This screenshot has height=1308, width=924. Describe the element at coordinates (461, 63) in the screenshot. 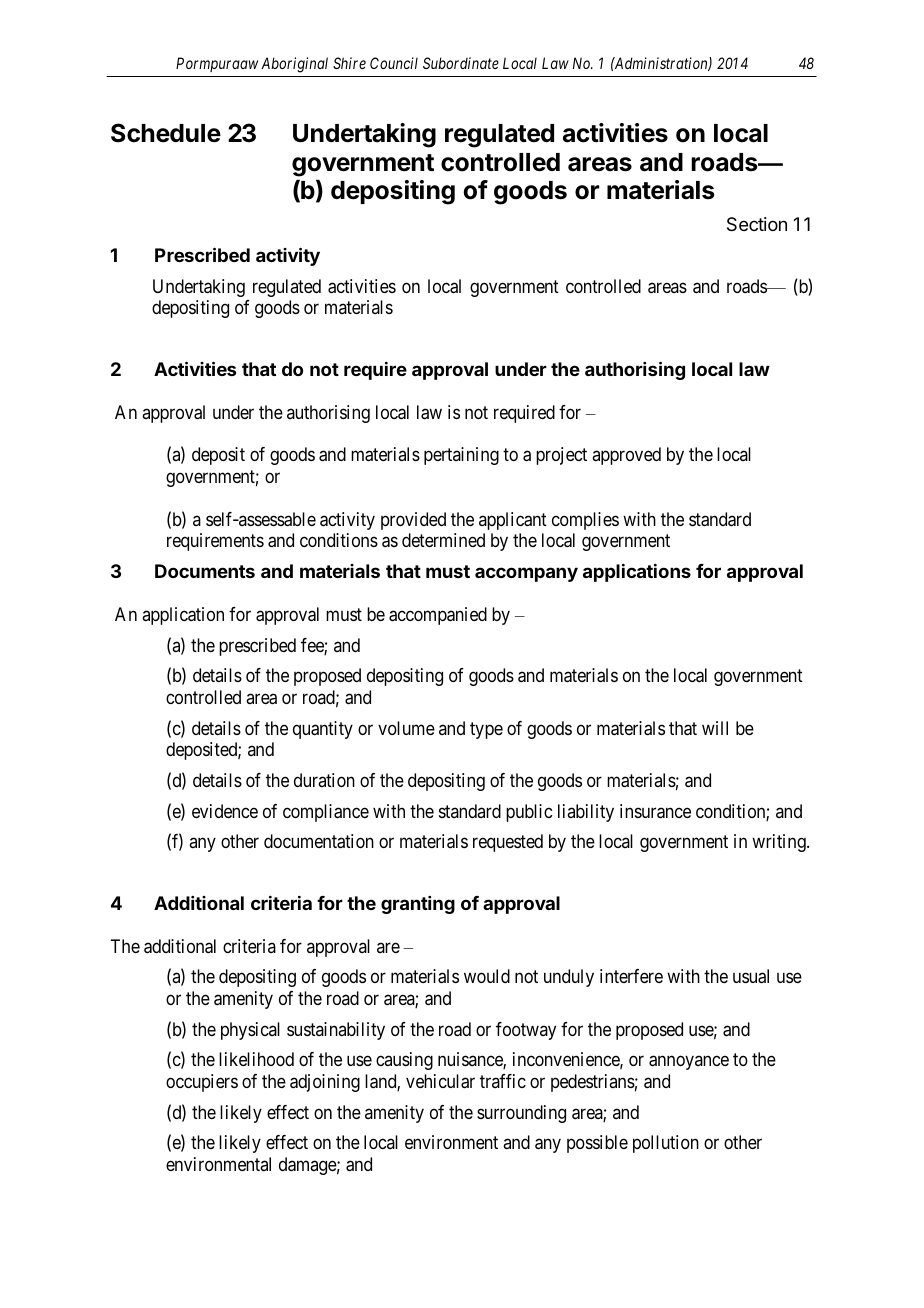

I see `Subordinate` at that location.
